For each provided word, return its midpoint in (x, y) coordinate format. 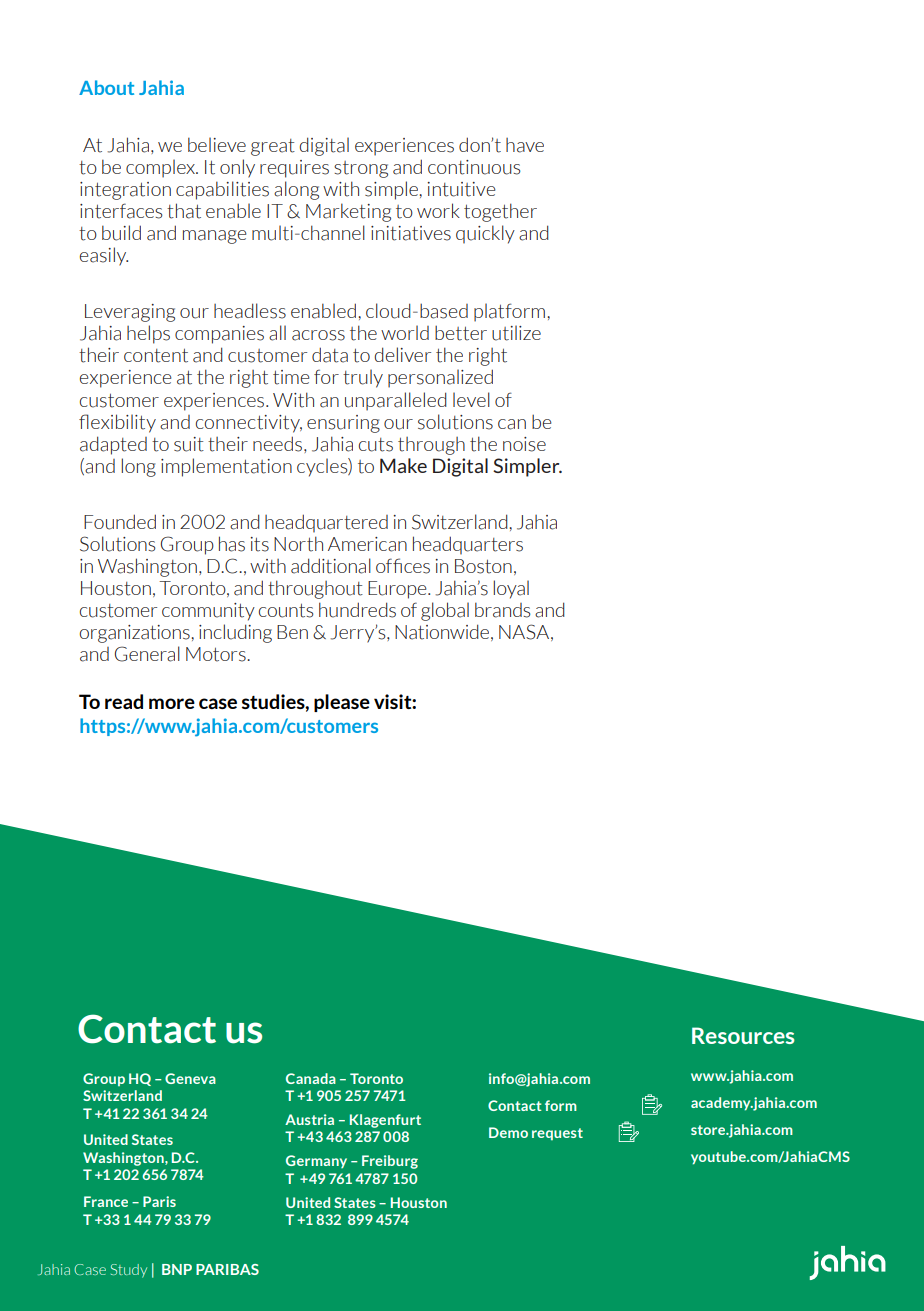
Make (403, 465)
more (172, 703)
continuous (474, 167)
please (342, 703)
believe (217, 144)
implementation (226, 467)
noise (524, 444)
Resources (743, 1035)
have (525, 145)
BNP (177, 1269)
